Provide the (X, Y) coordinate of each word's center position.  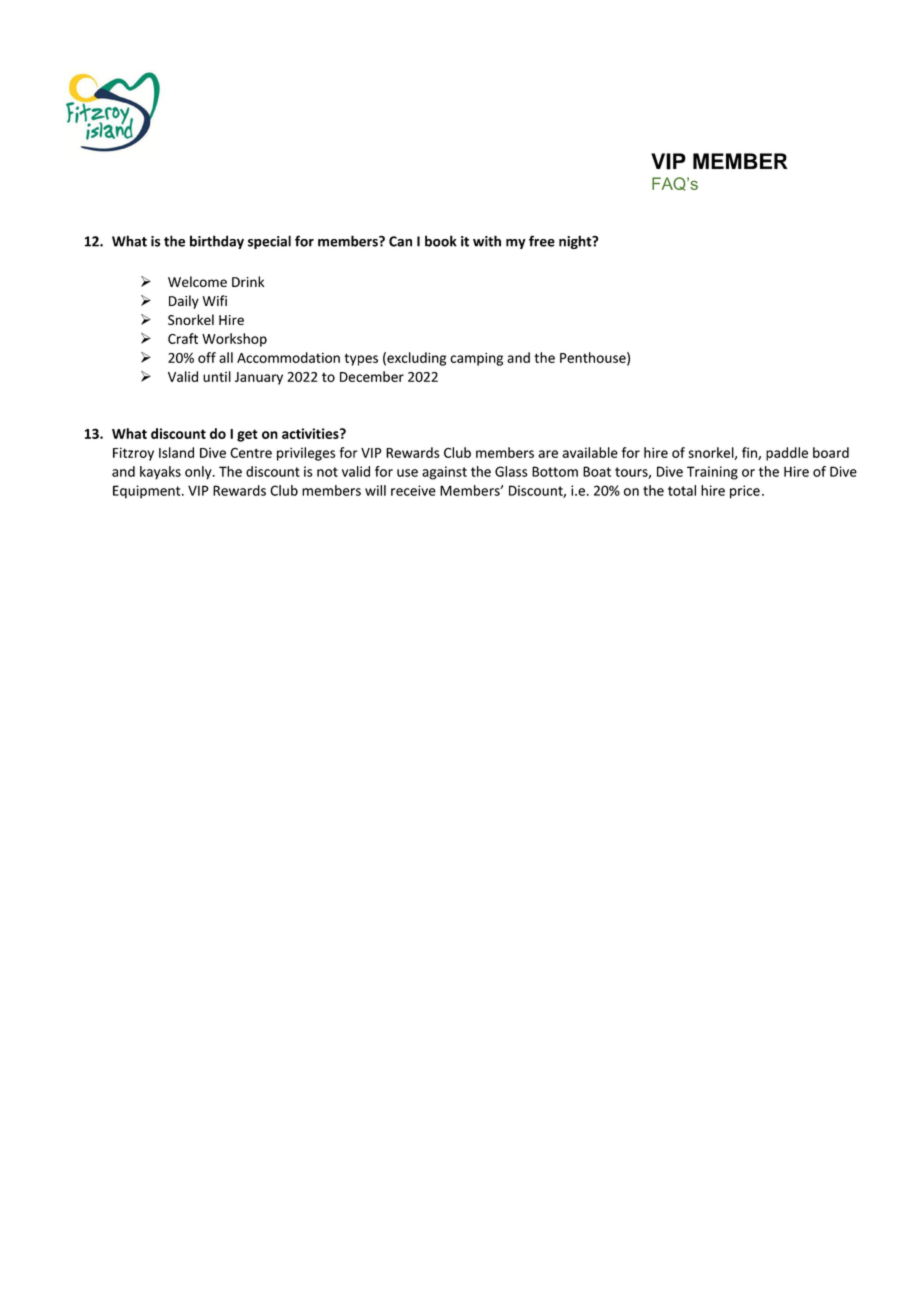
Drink (248, 281)
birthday (217, 242)
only (199, 473)
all (226, 357)
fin (750, 453)
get (247, 435)
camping (476, 359)
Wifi (215, 300)
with (487, 241)
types (361, 359)
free (542, 241)
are (548, 454)
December (372, 376)
